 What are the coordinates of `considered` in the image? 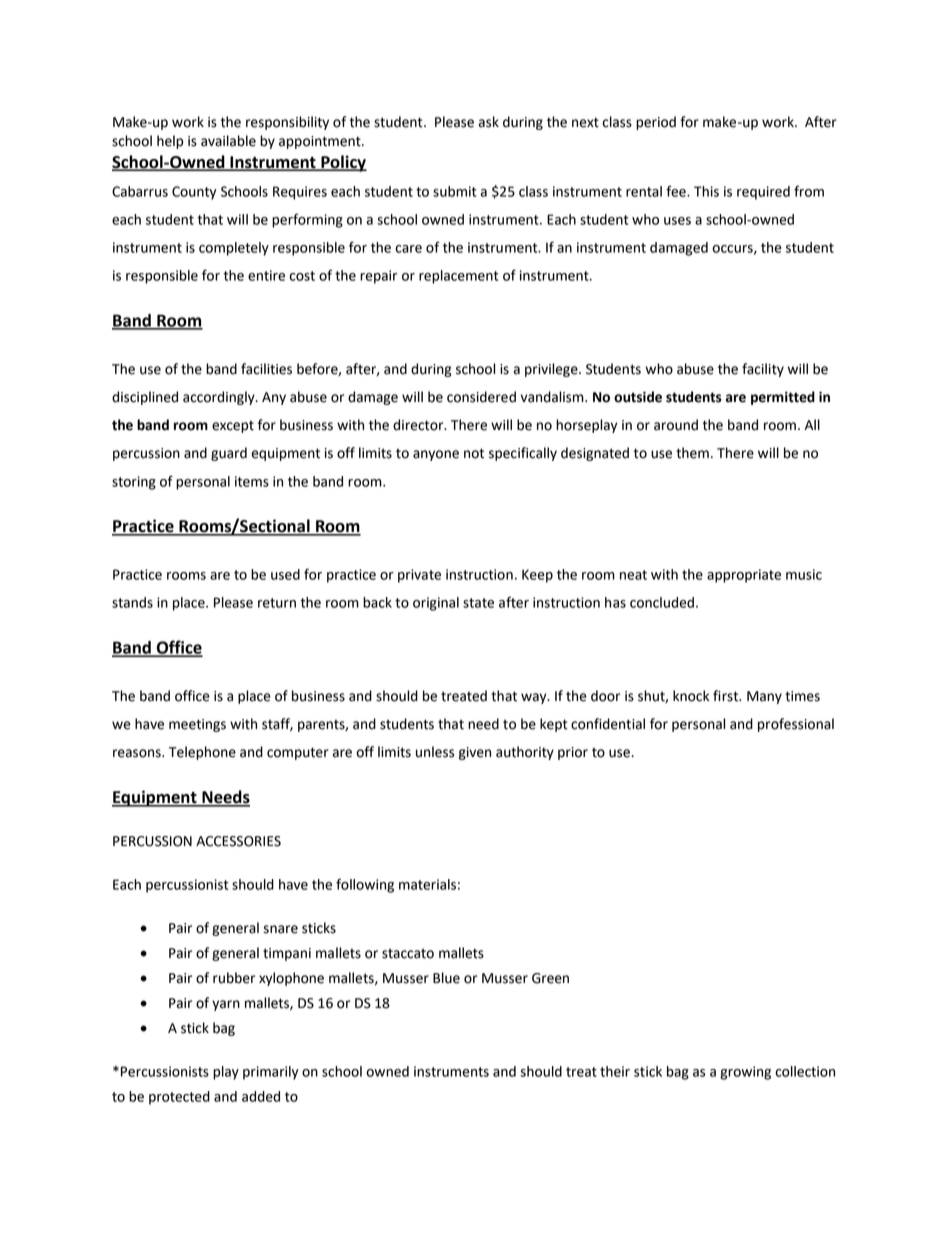 It's located at (481, 397).
